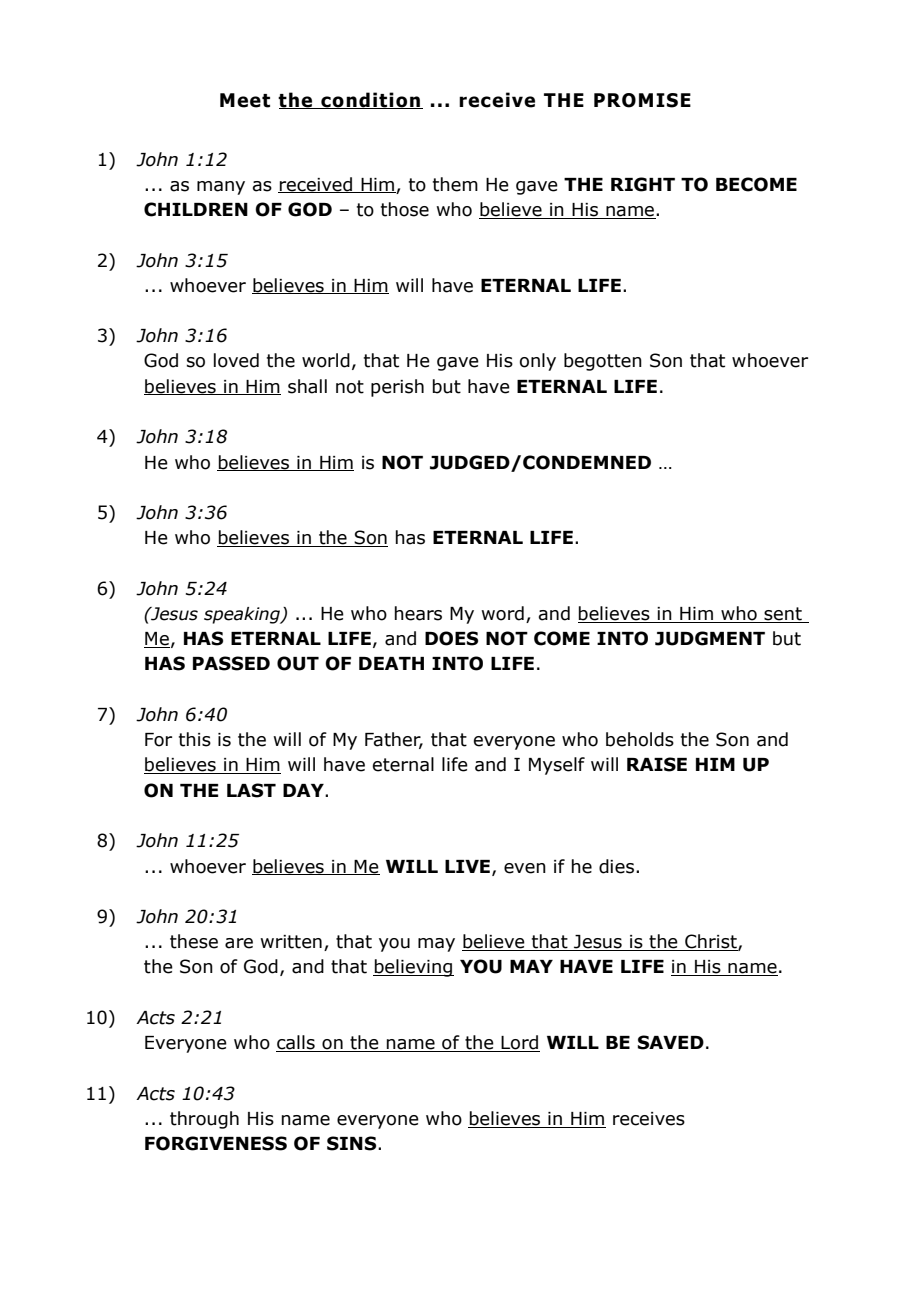  Describe the element at coordinates (216, 1143) in the image. I see `FORGIVENESS` at that location.
